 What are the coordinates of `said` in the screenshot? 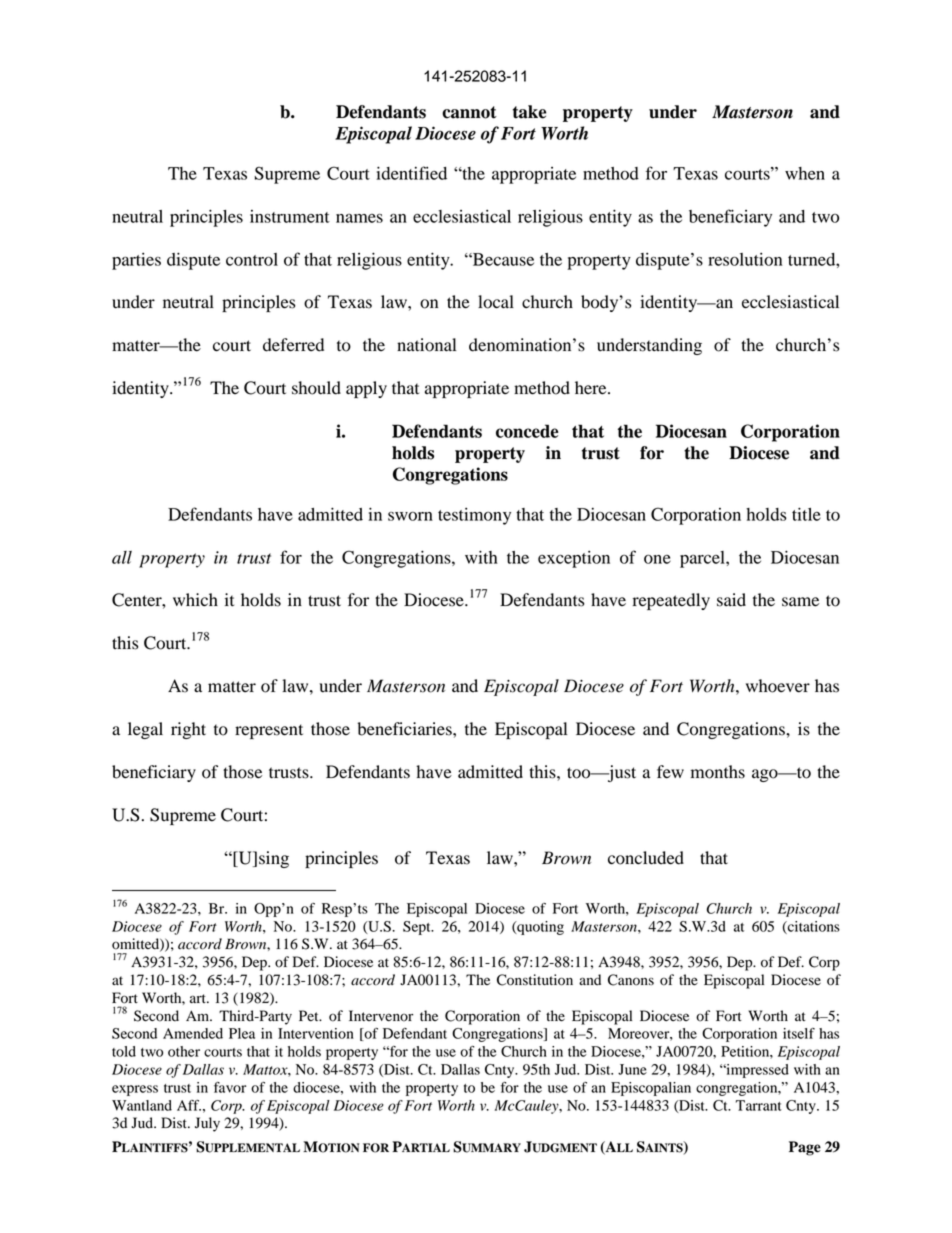 It's located at (731, 600).
